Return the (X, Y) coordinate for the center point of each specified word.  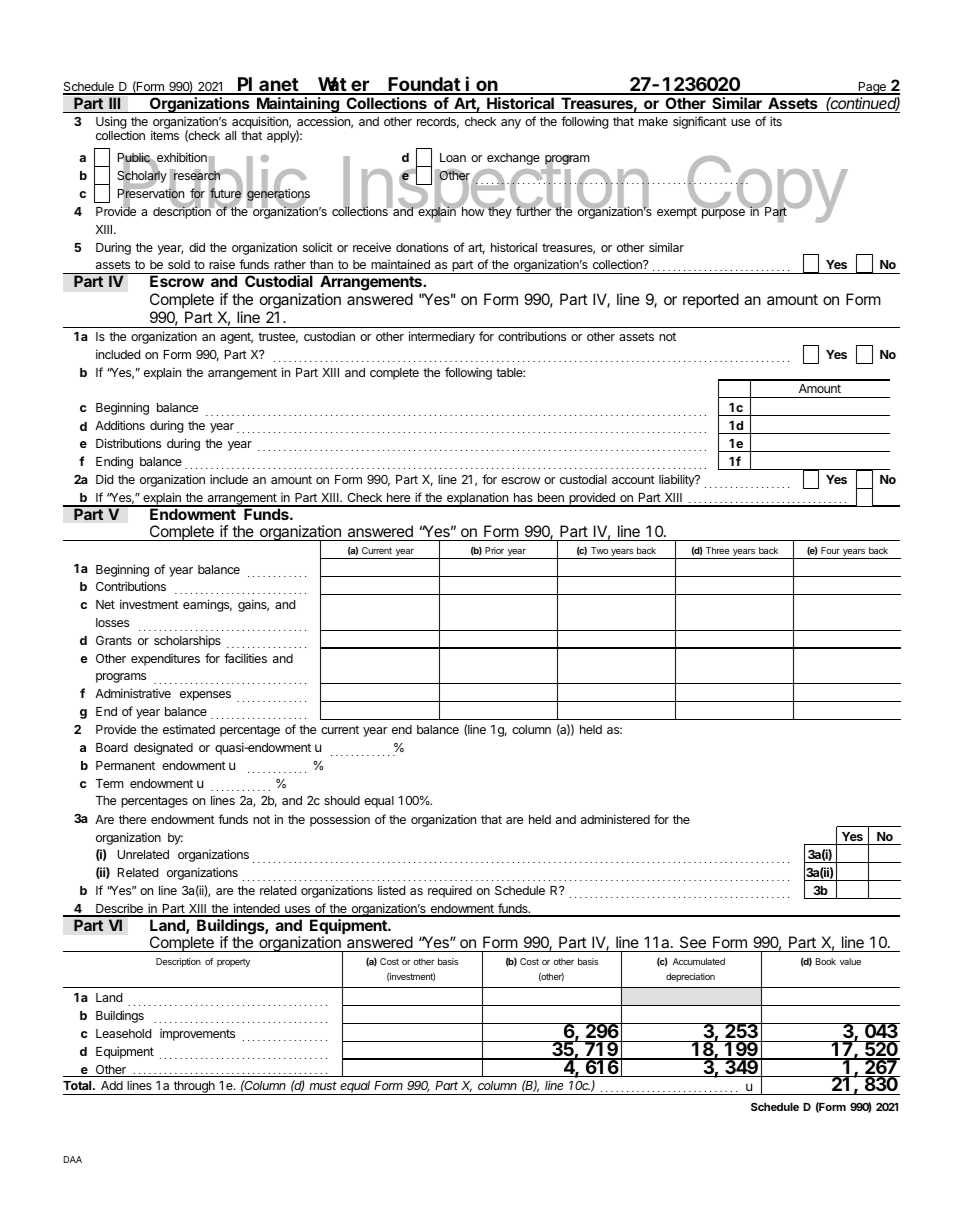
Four (830, 550)
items (165, 135)
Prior (494, 550)
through (194, 1088)
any (511, 124)
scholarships (187, 641)
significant (700, 122)
